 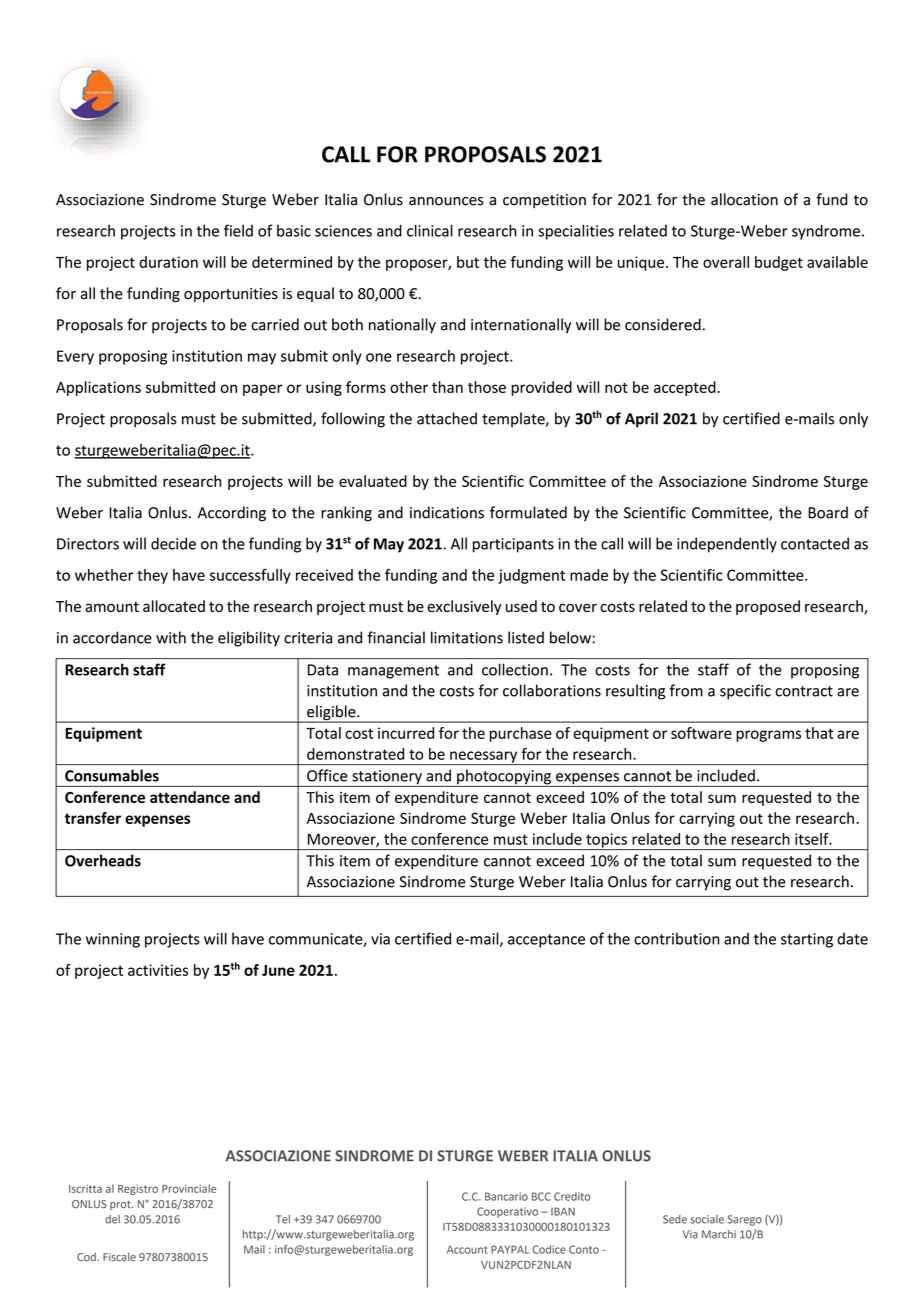 What do you see at coordinates (768, 736) in the image?
I see `programs` at bounding box center [768, 736].
